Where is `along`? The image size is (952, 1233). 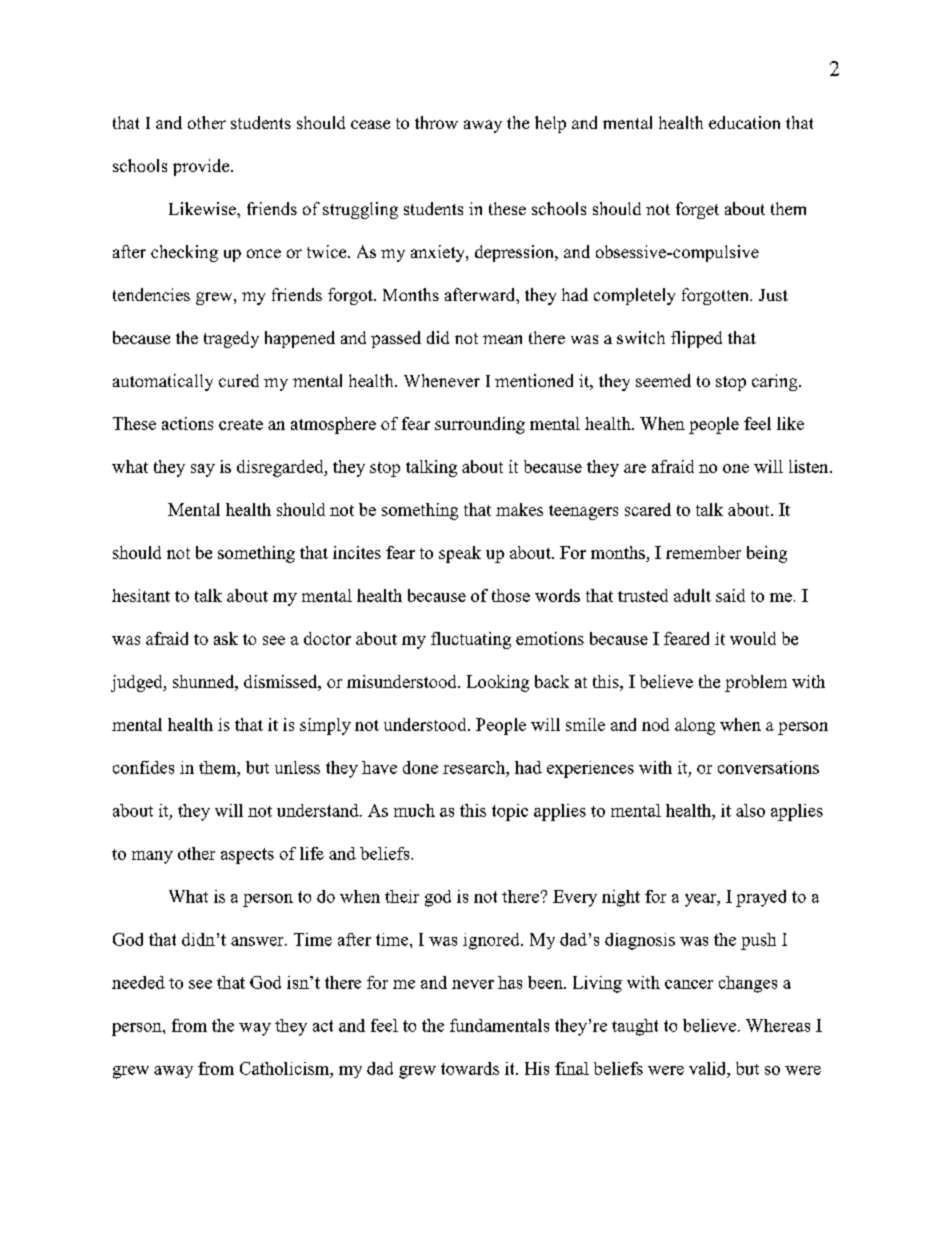 along is located at coordinates (695, 726).
